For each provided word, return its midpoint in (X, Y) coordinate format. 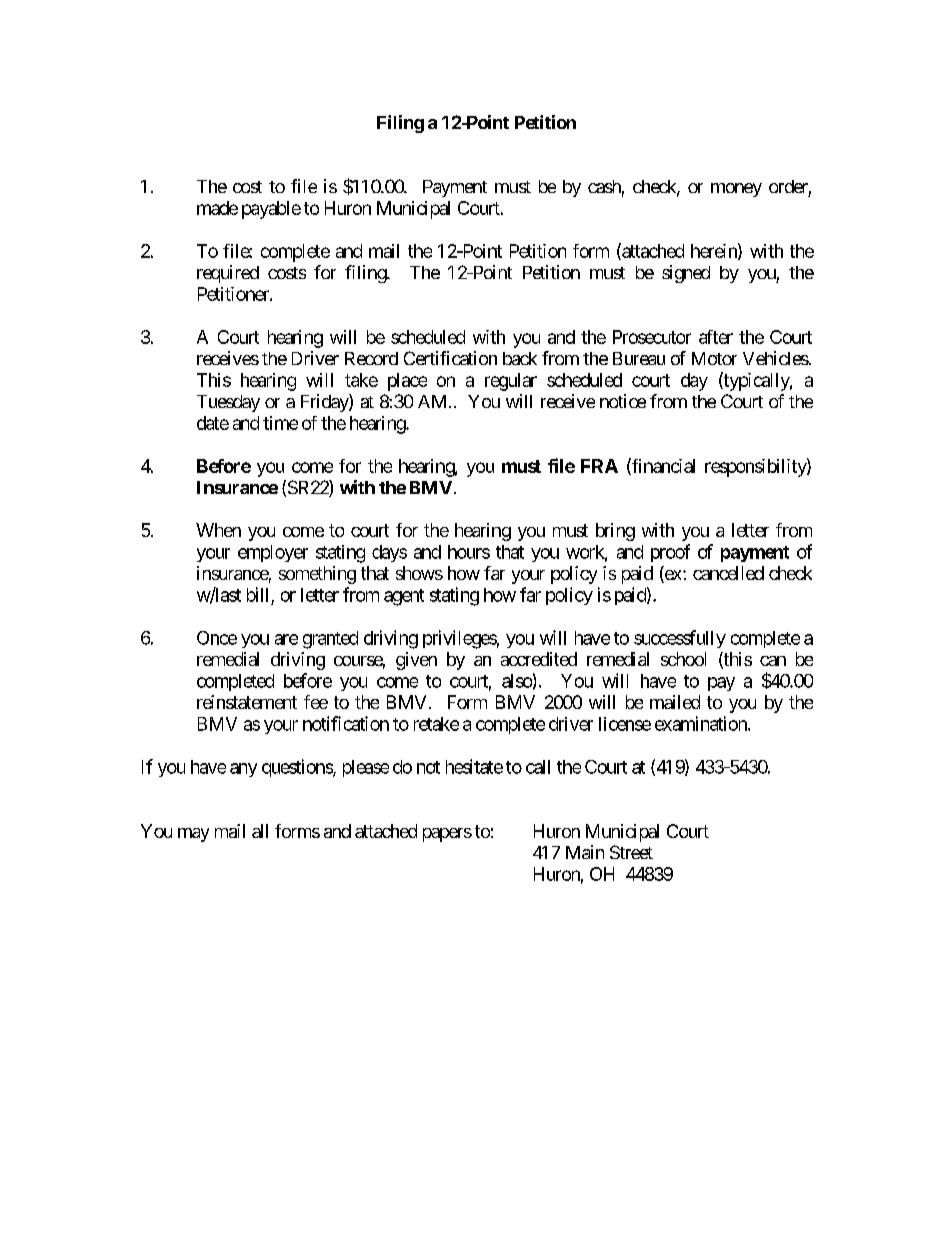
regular (511, 382)
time (280, 423)
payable (271, 210)
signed (686, 274)
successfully (680, 639)
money (736, 190)
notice (623, 401)
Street (631, 852)
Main (585, 852)
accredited (539, 659)
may (193, 835)
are (286, 639)
